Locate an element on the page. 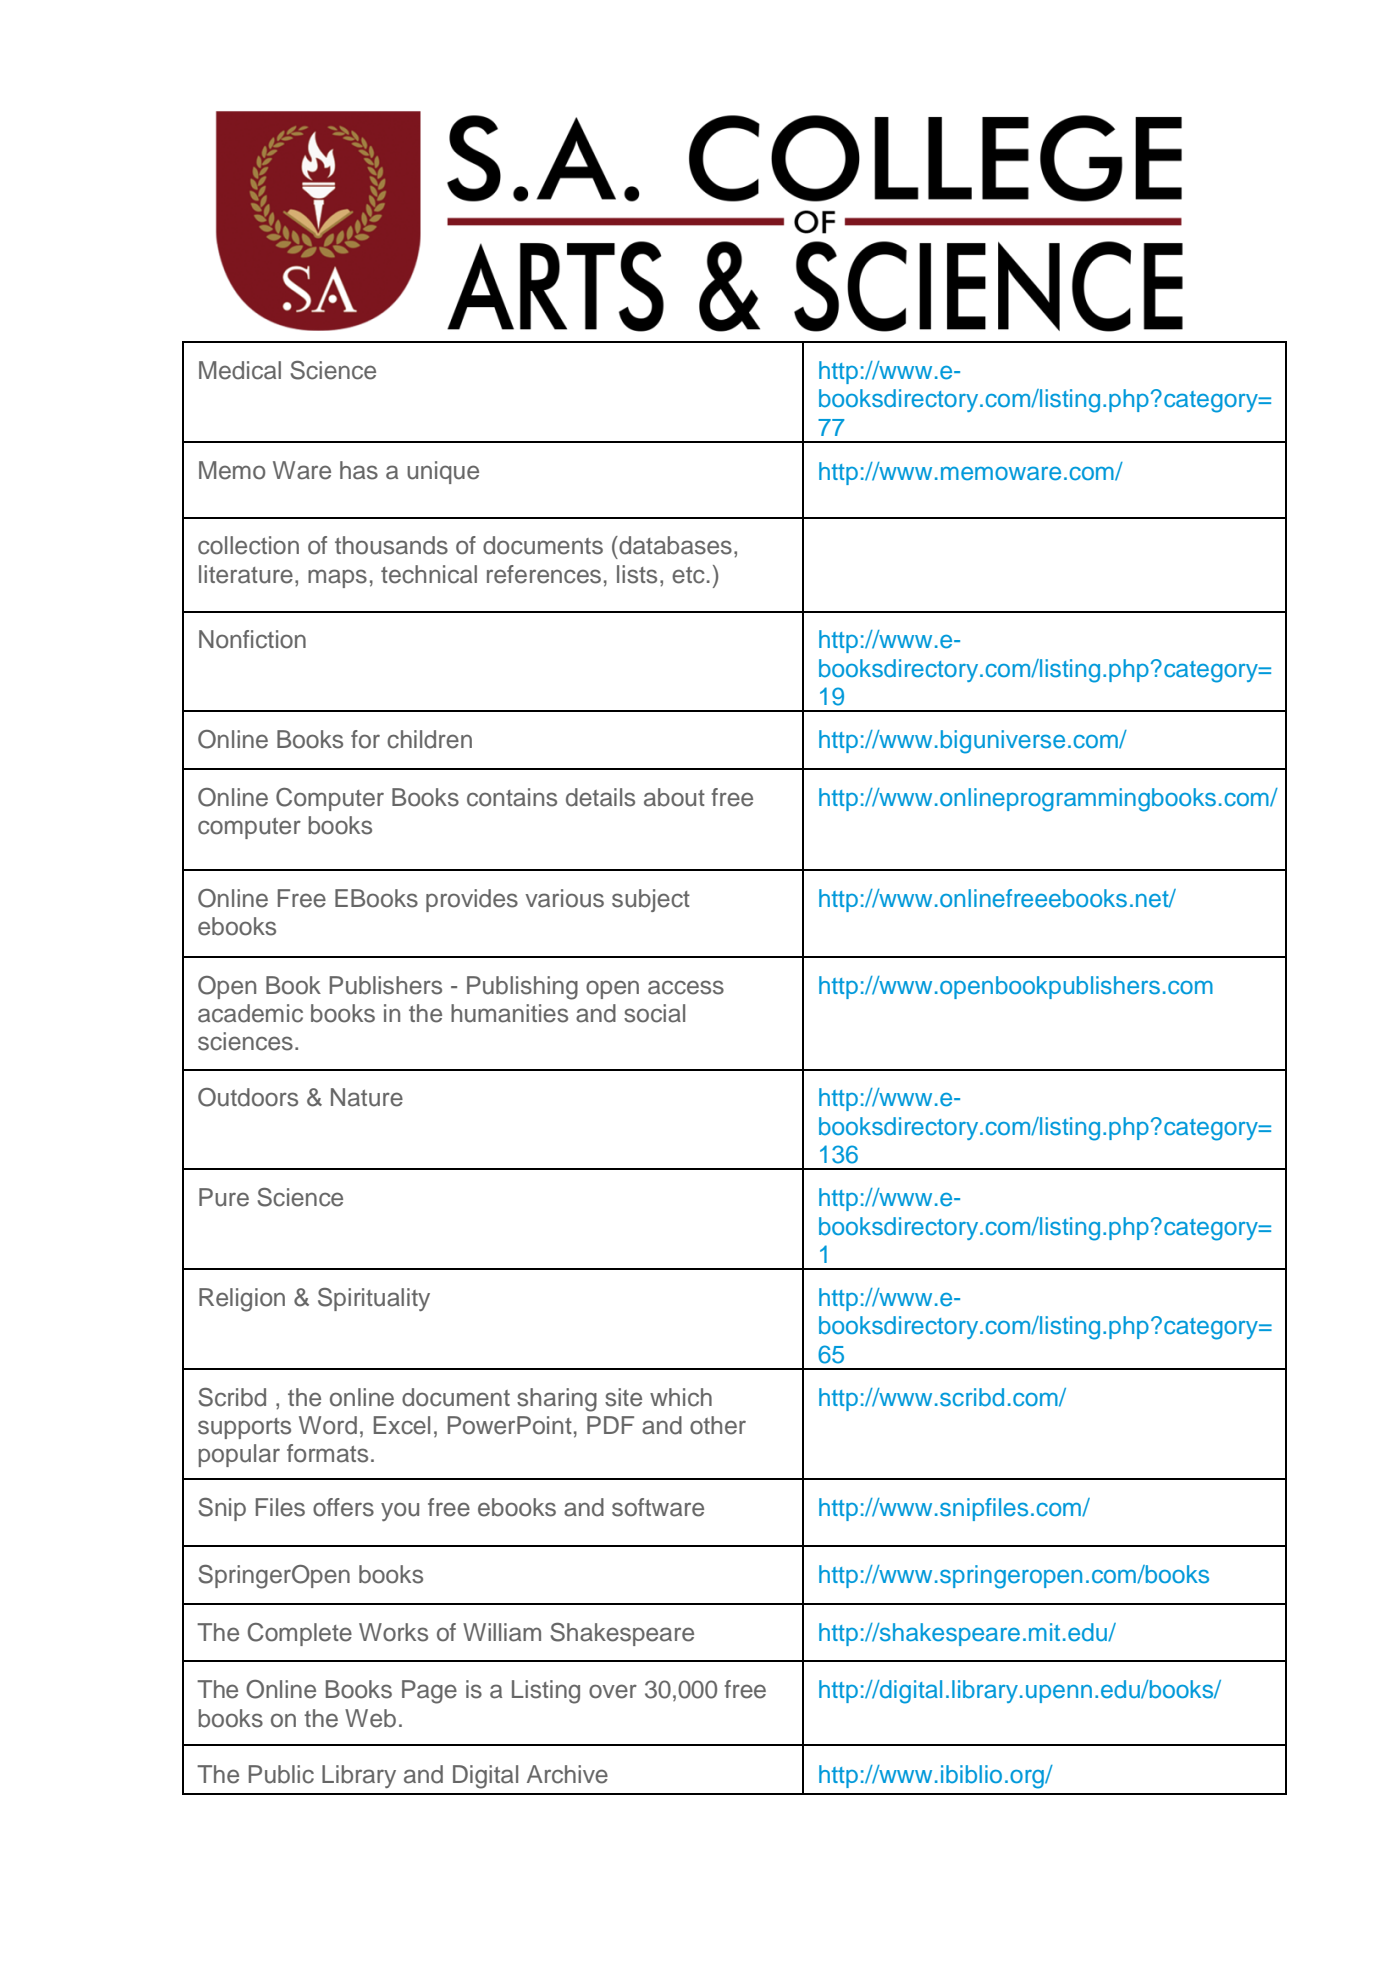 Image resolution: width=1399 pixels, height=1979 pixels. popular is located at coordinates (239, 1455).
